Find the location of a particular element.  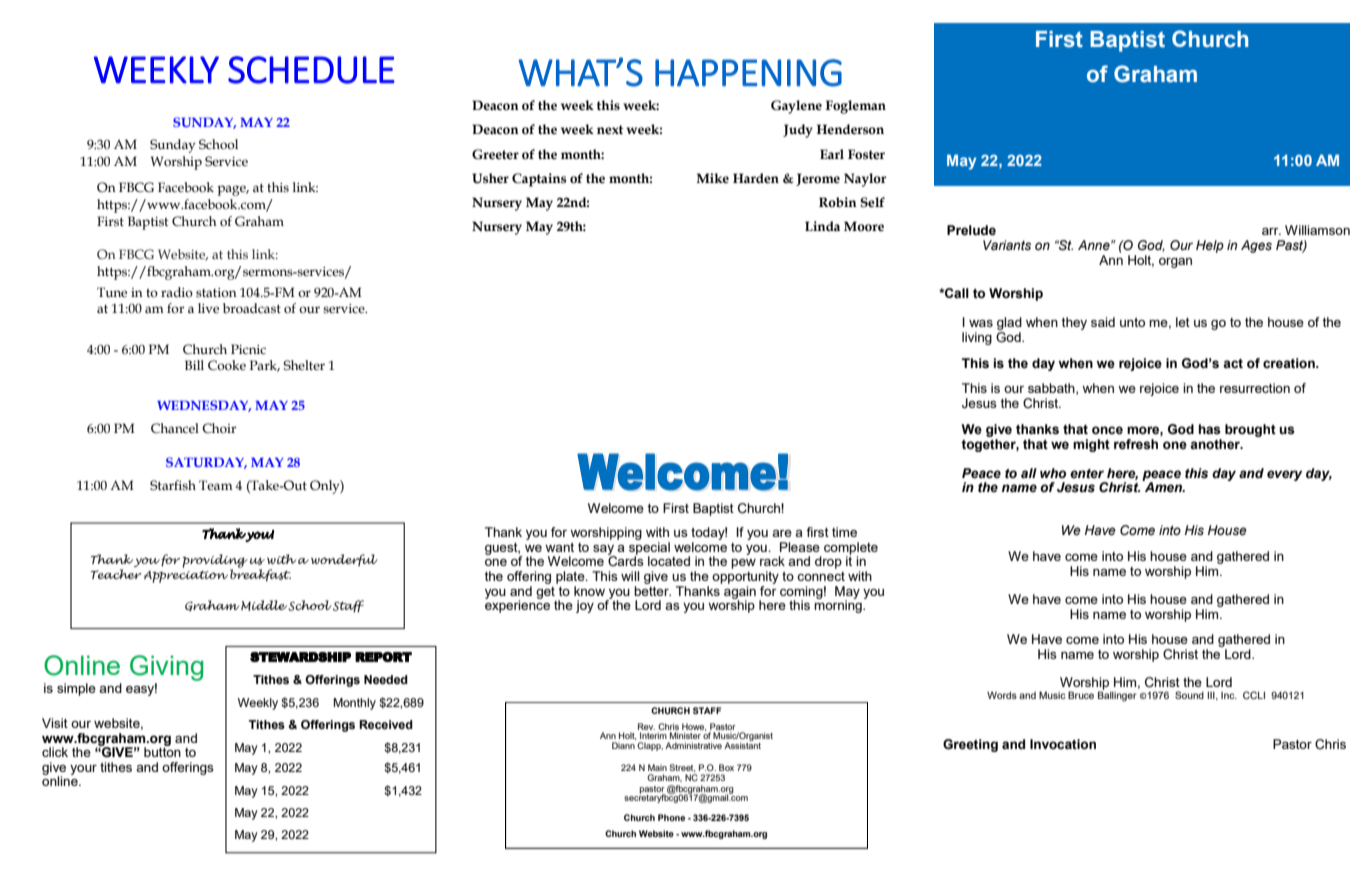

Ballinger is located at coordinates (1117, 695).
